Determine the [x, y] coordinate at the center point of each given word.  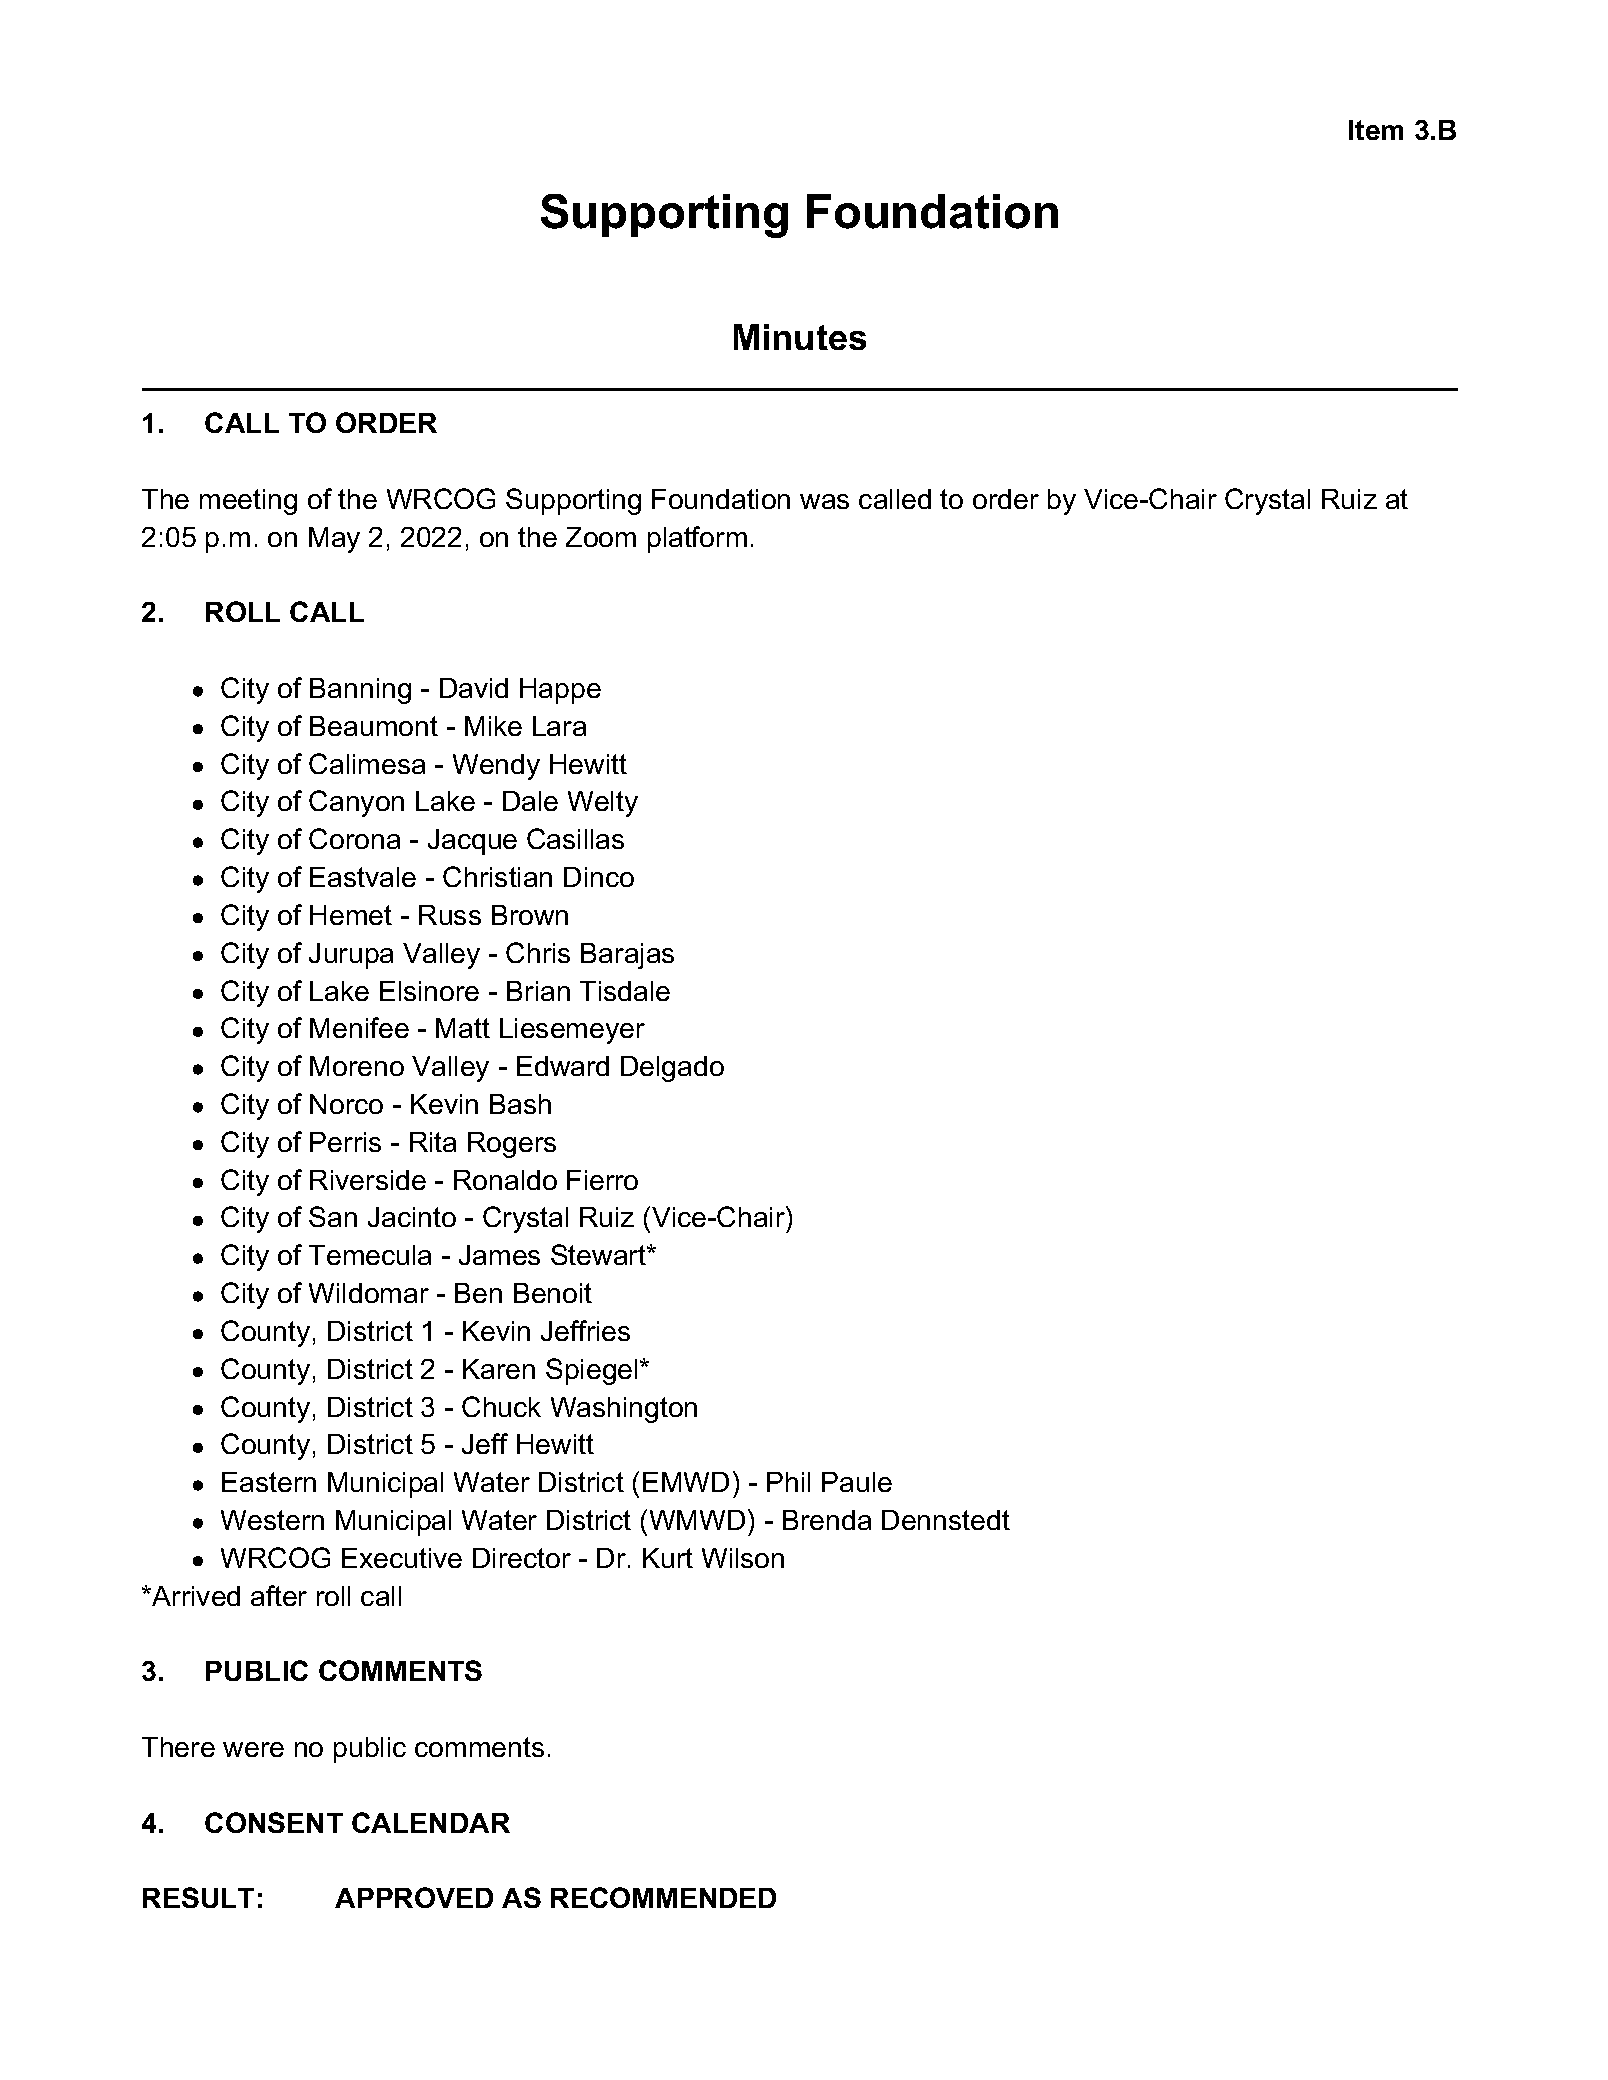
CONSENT [274, 1822]
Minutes [800, 337]
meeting [248, 502]
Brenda [827, 1520]
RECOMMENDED [663, 1897]
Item [1376, 130]
